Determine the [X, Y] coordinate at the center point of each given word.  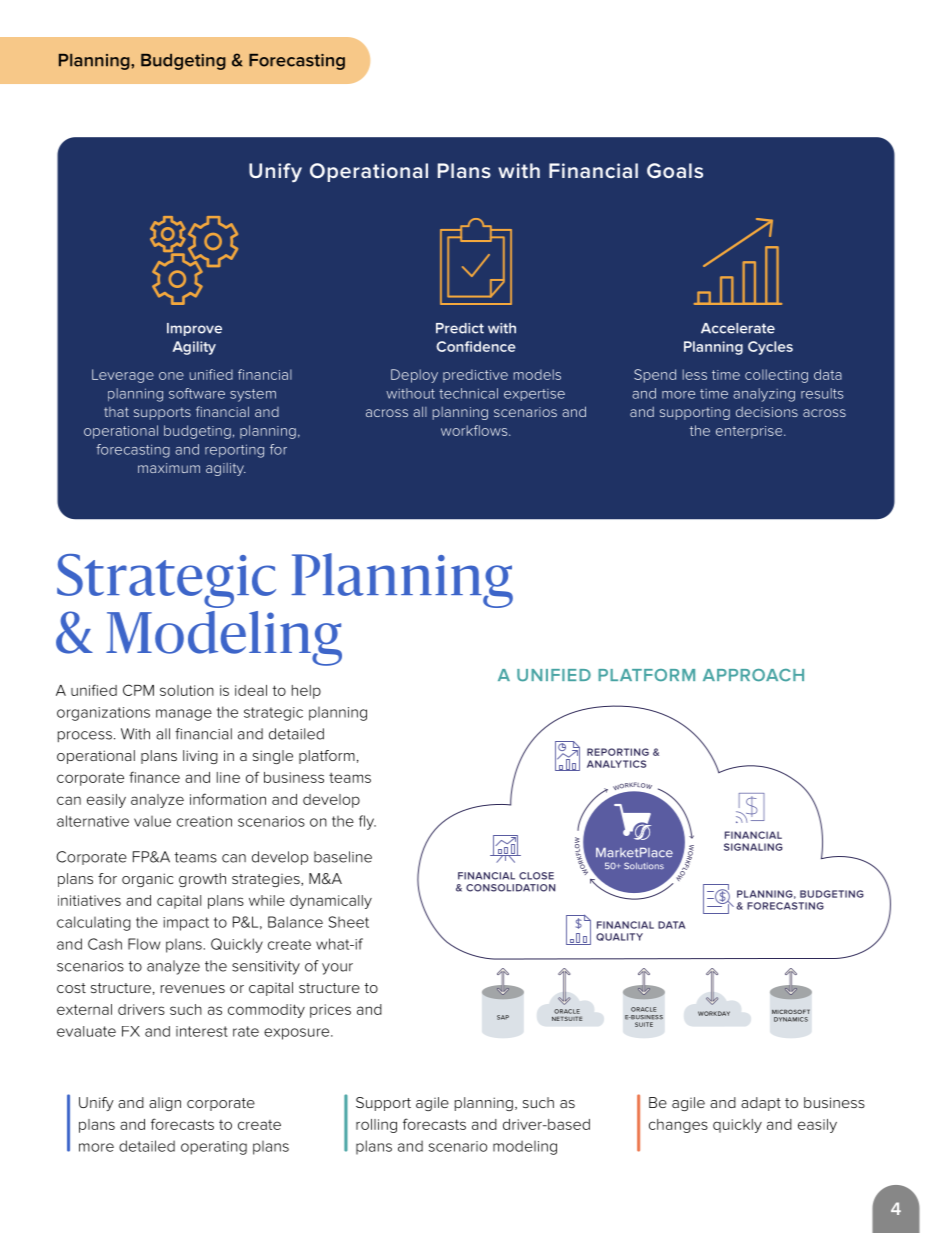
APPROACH [753, 675]
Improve [194, 329]
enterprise [750, 432]
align [165, 1104]
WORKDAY [714, 1013]
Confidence [476, 346]
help [306, 692]
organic [148, 880]
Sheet [349, 922]
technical [468, 393]
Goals [675, 171]
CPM [138, 690]
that [116, 412]
